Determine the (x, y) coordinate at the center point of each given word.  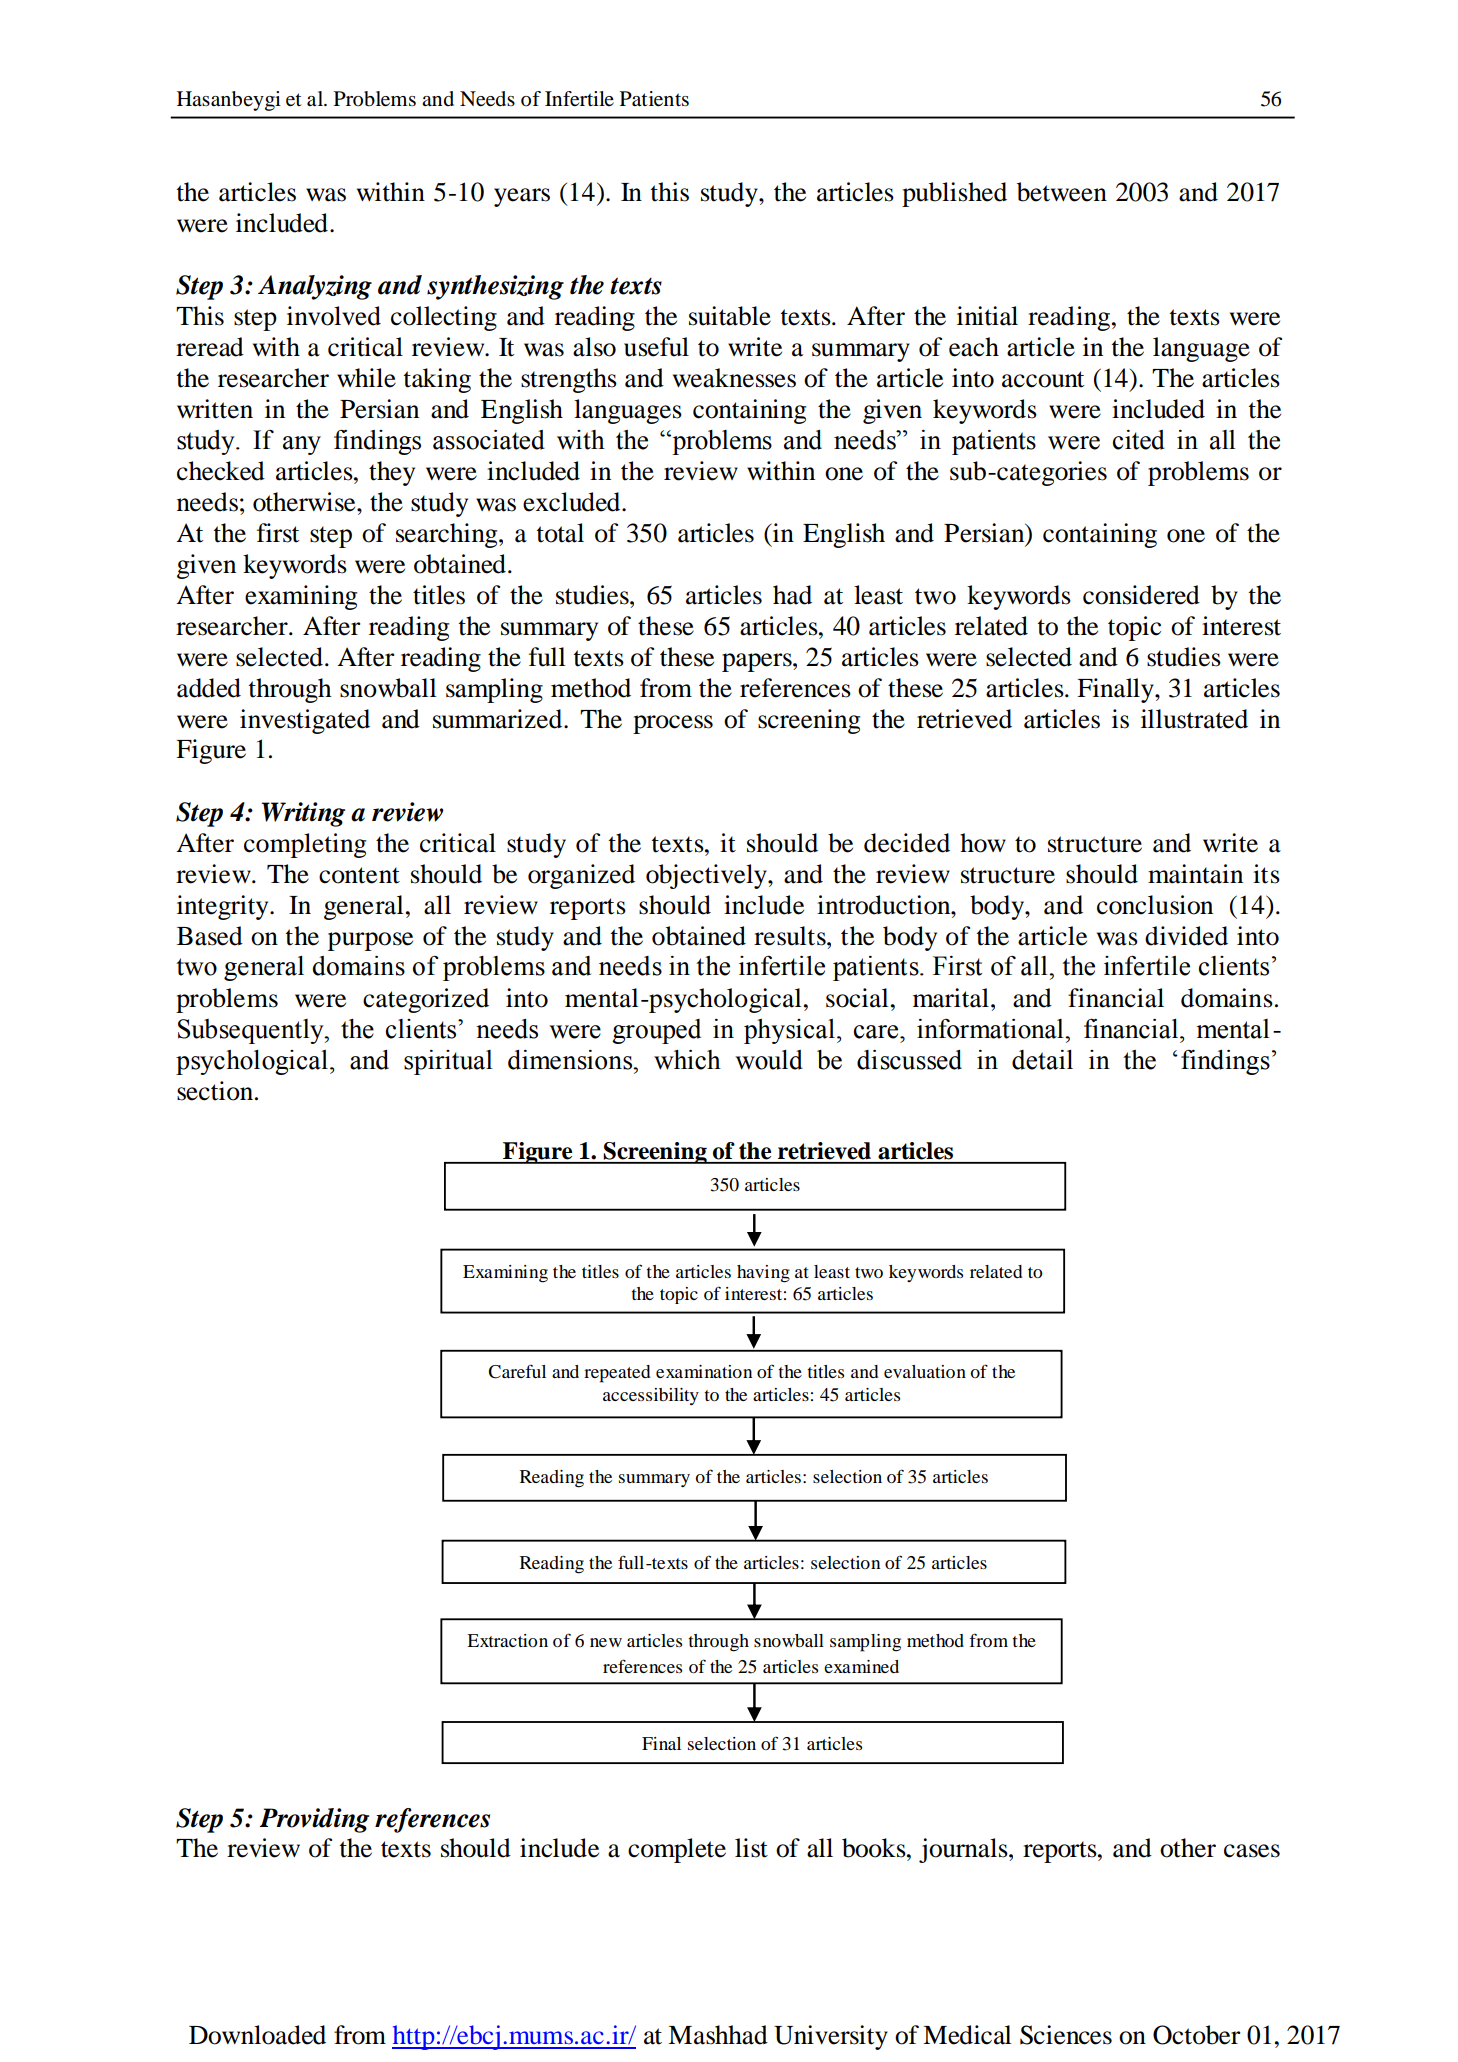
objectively (707, 876)
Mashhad (718, 2035)
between (1062, 192)
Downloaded (257, 2035)
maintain (1195, 874)
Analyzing (315, 287)
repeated (617, 1374)
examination (704, 1371)
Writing (303, 814)
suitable (730, 316)
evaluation (925, 1371)
